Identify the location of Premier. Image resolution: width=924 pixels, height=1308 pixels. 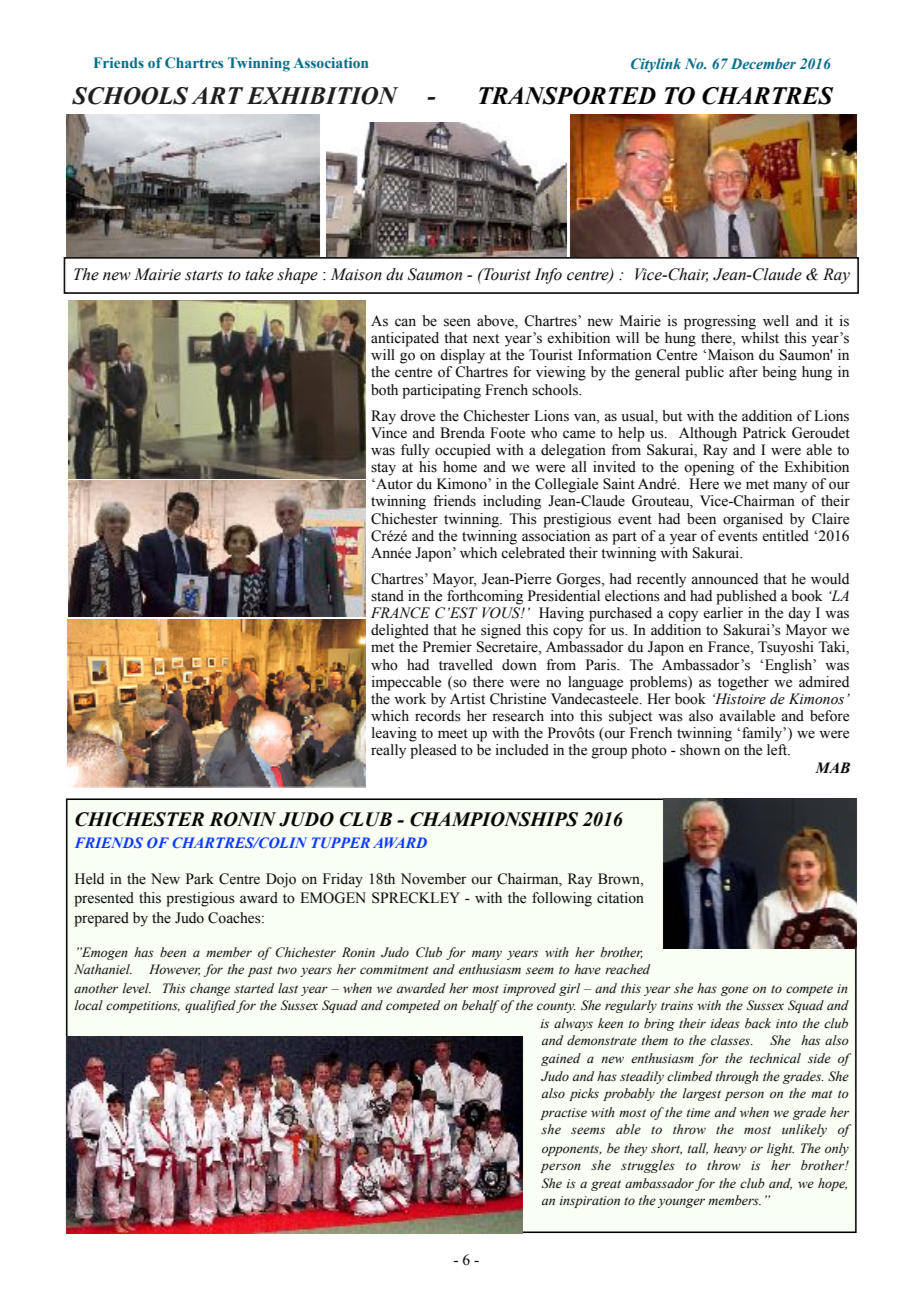
(447, 647).
